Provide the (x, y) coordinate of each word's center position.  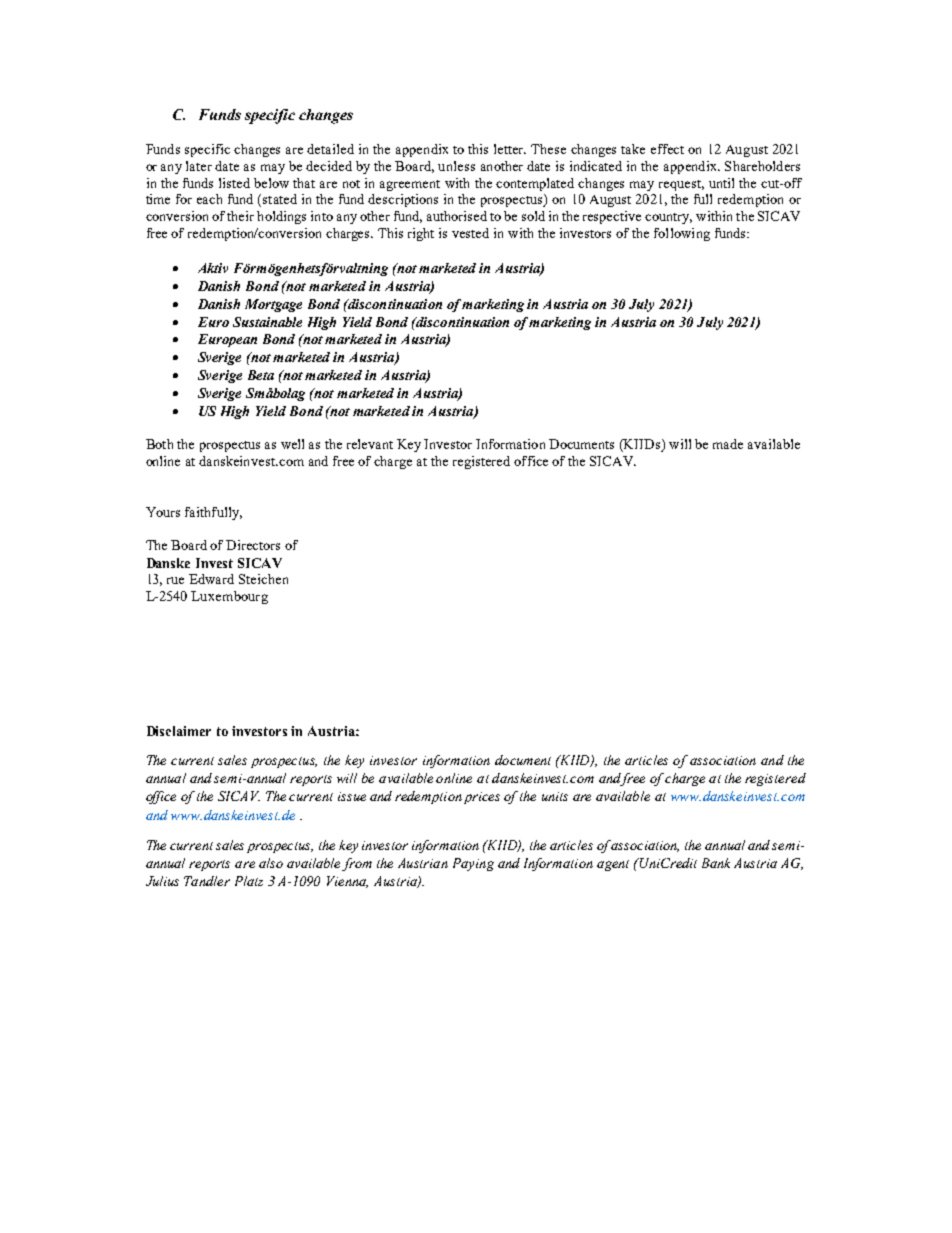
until (721, 183)
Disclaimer (179, 731)
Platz (249, 881)
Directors (253, 545)
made (728, 444)
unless (456, 166)
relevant (370, 444)
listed (234, 183)
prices (482, 798)
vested (470, 233)
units (555, 796)
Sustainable (267, 322)
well (292, 444)
